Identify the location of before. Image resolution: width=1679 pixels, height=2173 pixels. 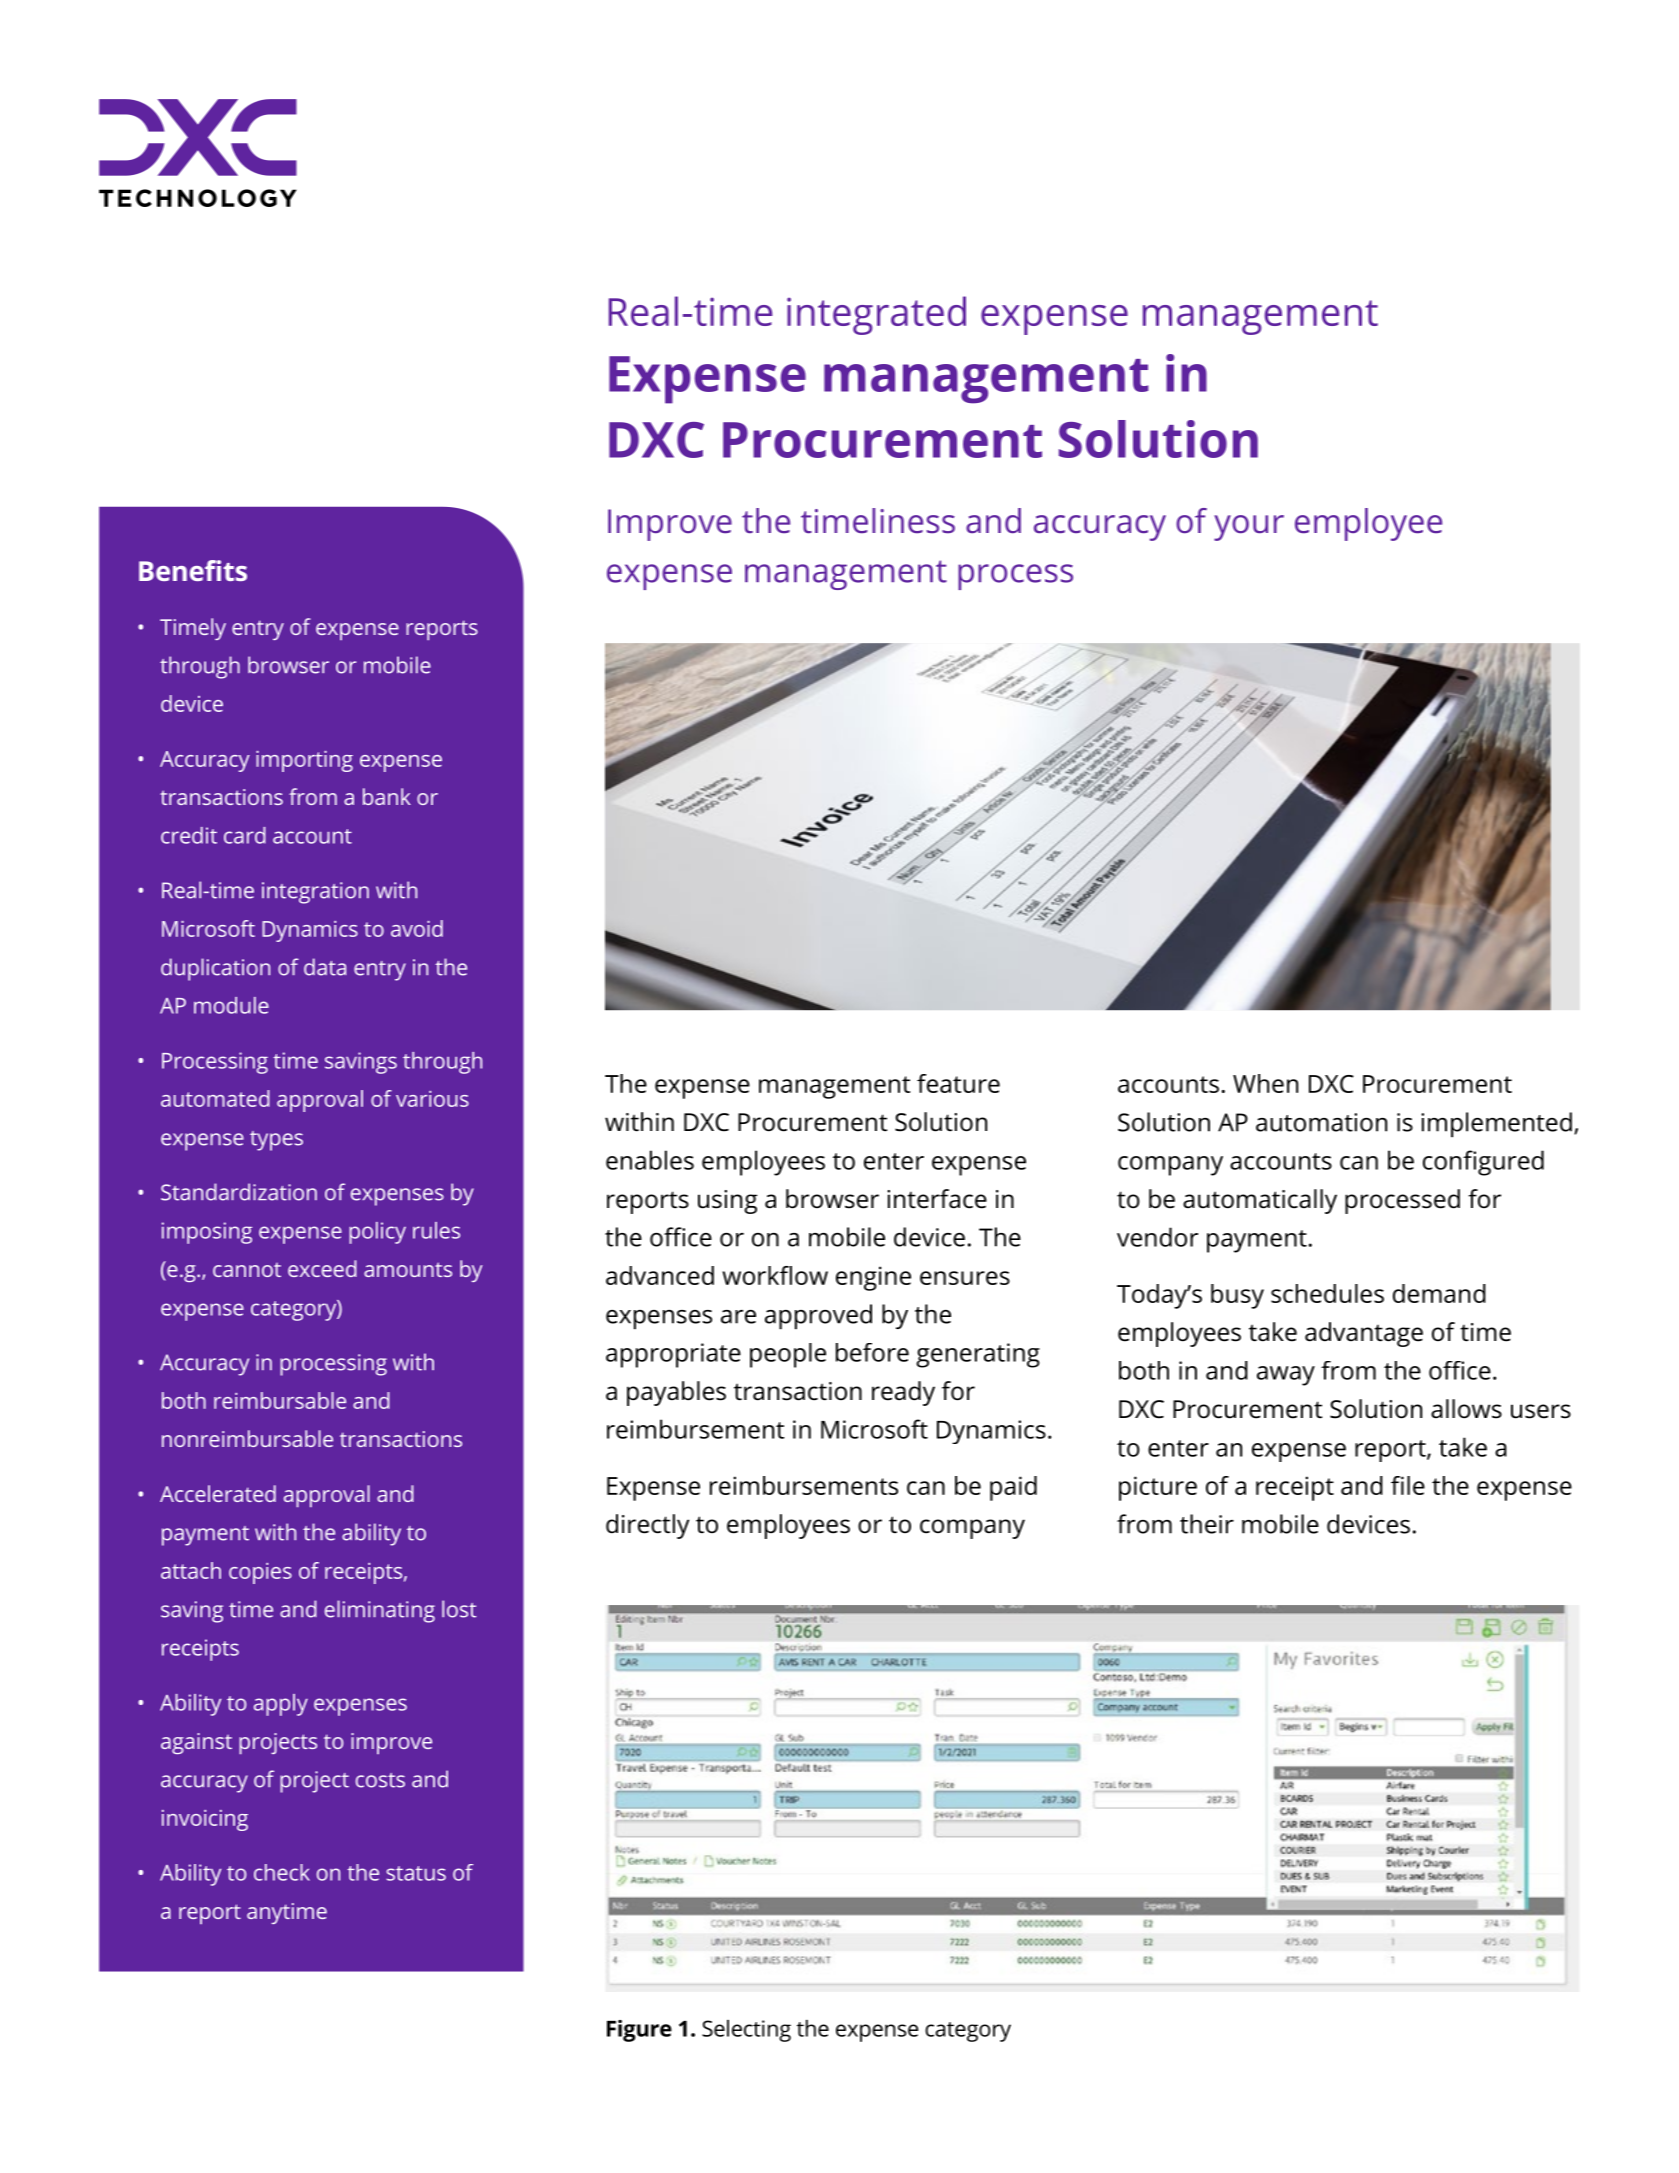
(872, 1352).
